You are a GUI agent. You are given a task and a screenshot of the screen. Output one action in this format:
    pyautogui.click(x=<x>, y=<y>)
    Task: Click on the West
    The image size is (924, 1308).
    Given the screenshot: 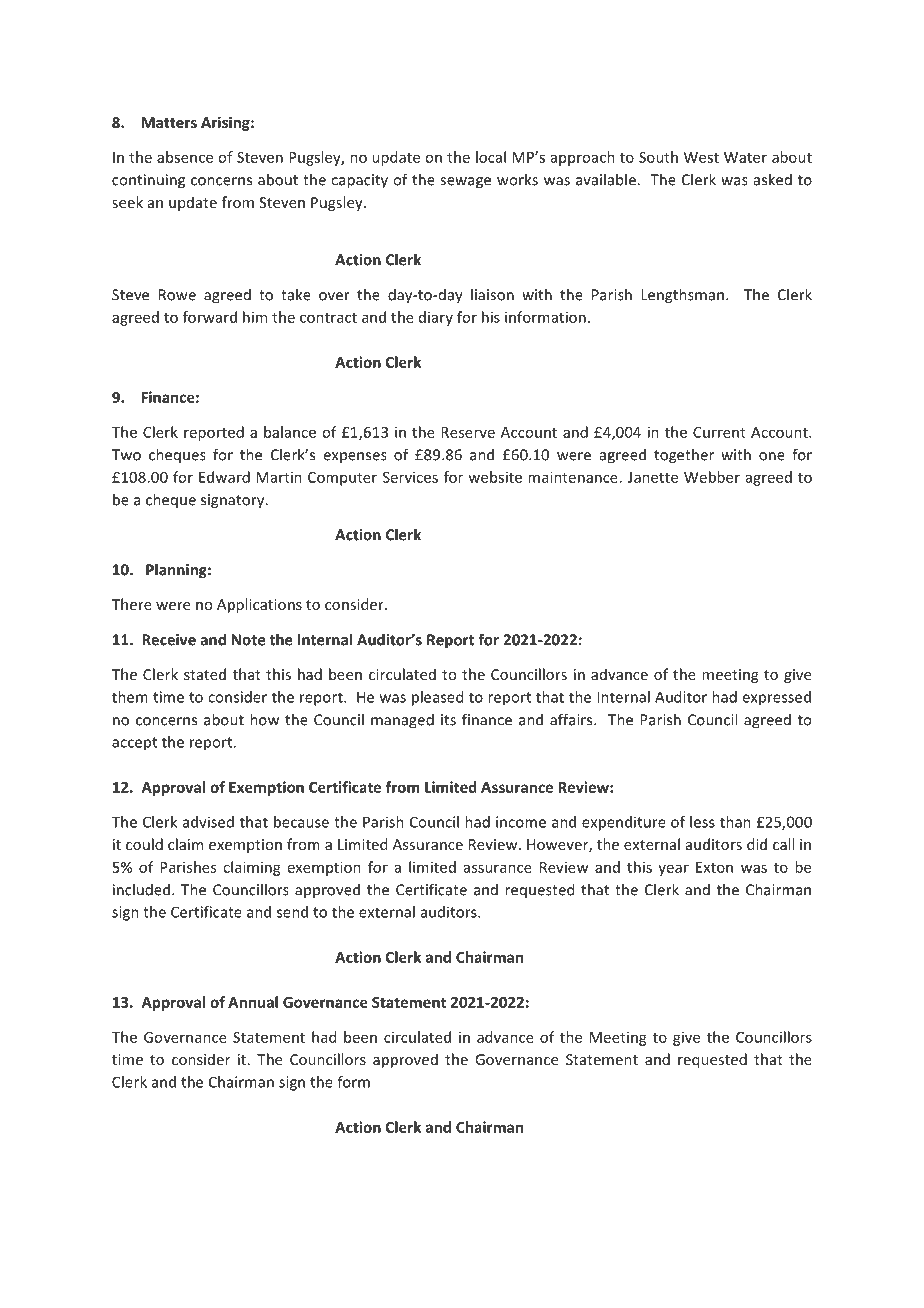 What is the action you would take?
    pyautogui.click(x=701, y=157)
